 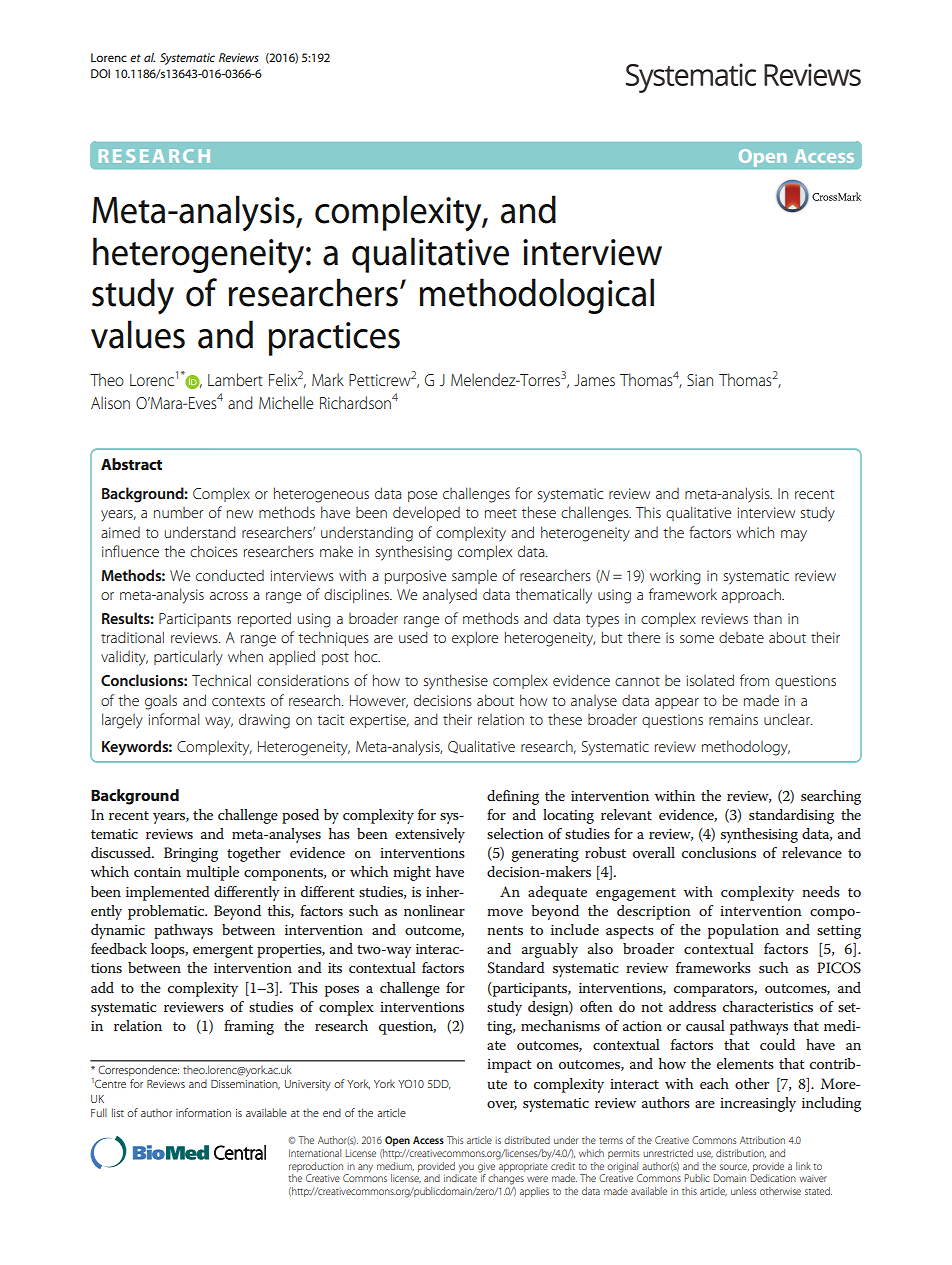 I want to click on meet, so click(x=501, y=513).
